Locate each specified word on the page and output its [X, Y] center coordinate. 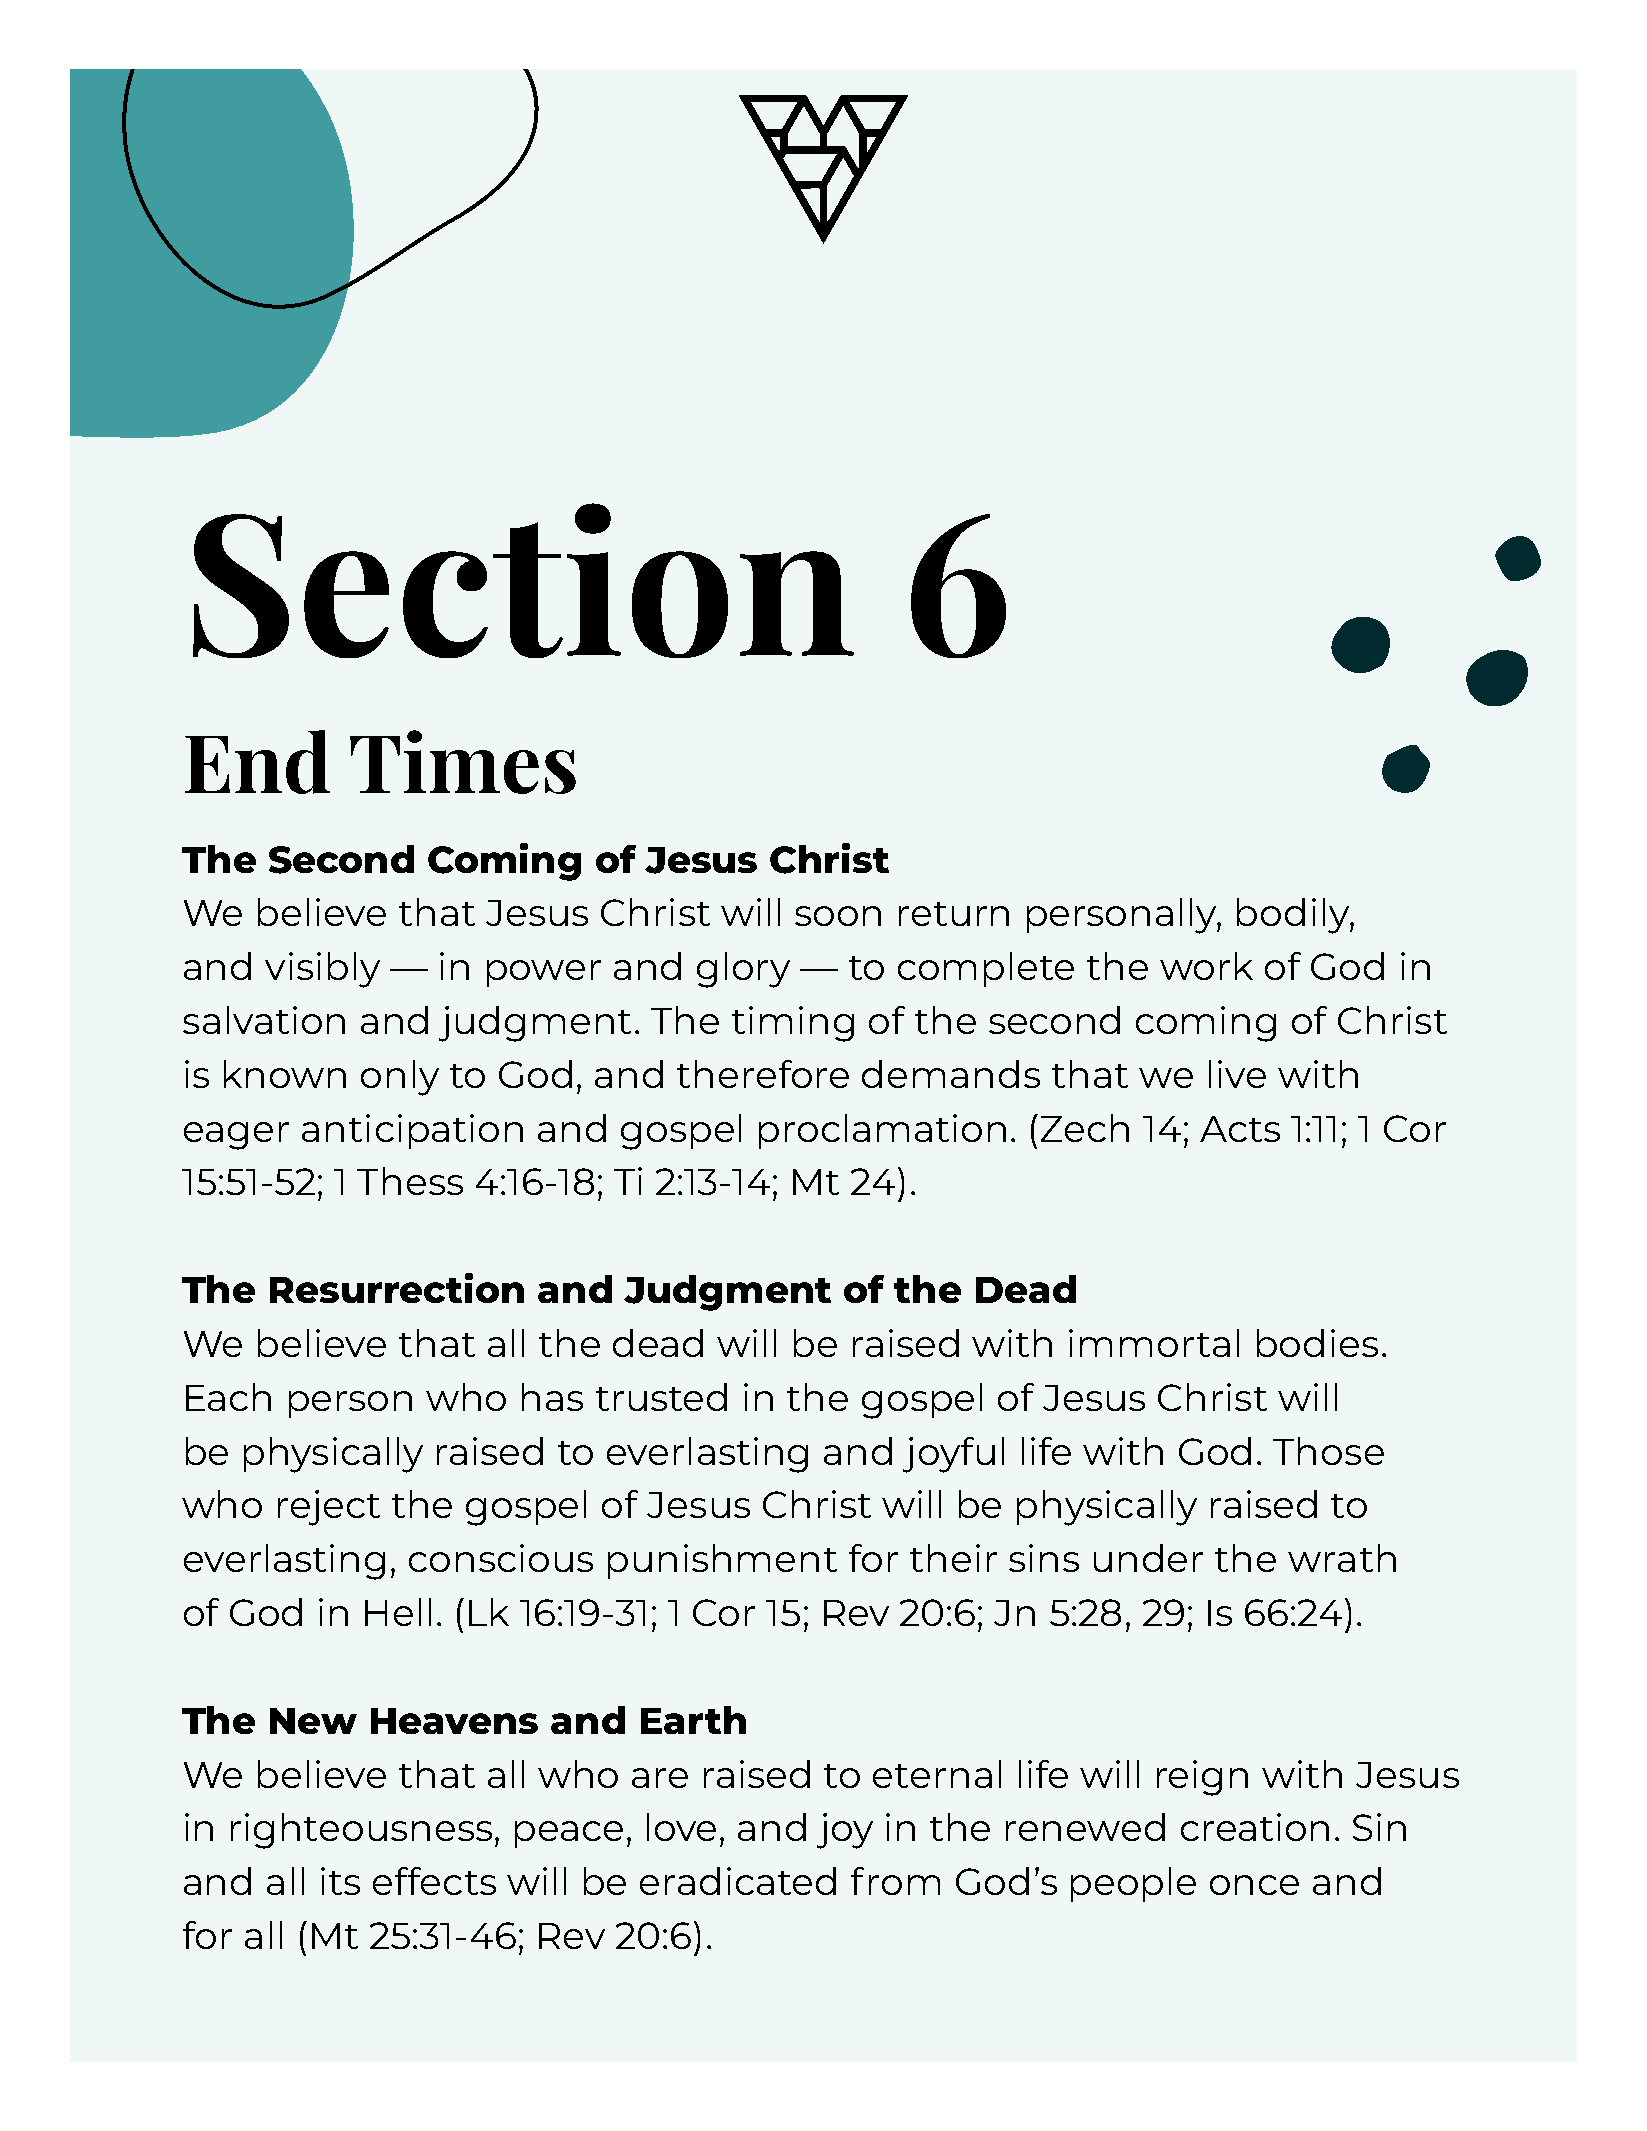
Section [523, 580]
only [400, 1078]
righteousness [361, 1831]
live [1237, 1074]
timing [793, 1024]
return [954, 914]
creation [1255, 1827]
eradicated [738, 1881]
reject [329, 1508]
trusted [661, 1397]
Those [1328, 1451]
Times [463, 762]
